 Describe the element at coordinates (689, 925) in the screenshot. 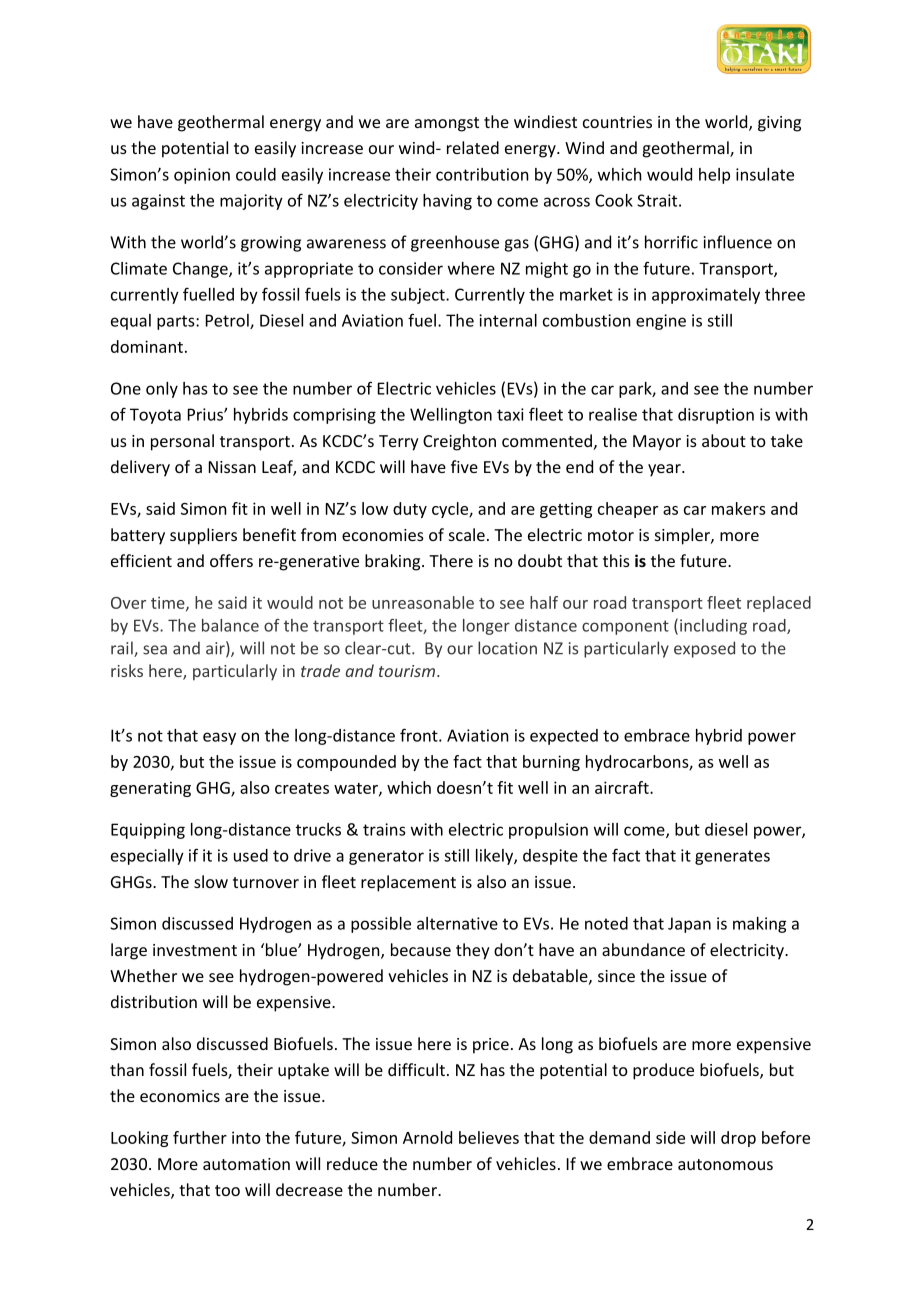

I see `Japan` at that location.
